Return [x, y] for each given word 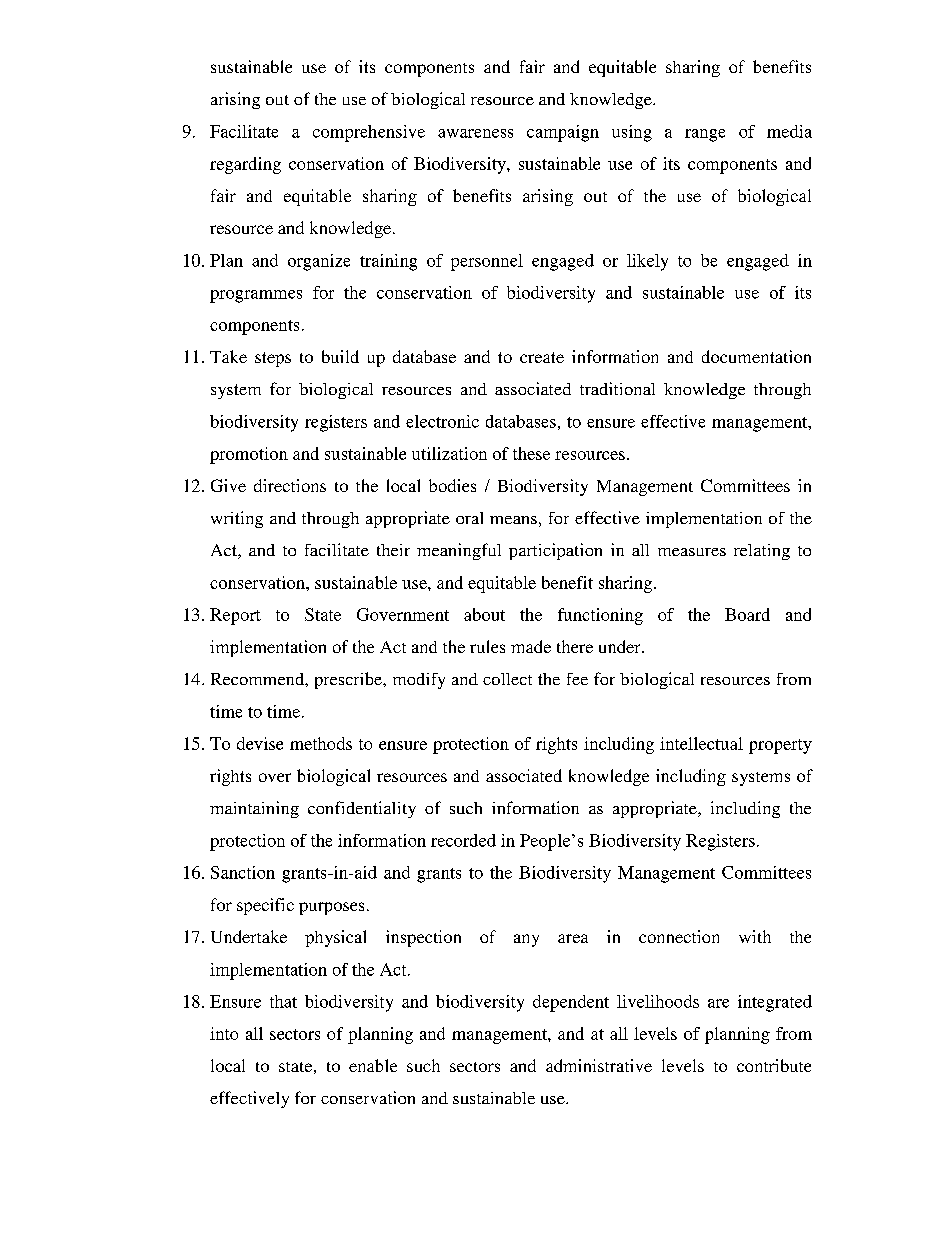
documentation [756, 356]
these [531, 453]
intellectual [701, 743]
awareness [475, 133]
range [705, 135]
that [283, 1001]
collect [507, 679]
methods [321, 743]
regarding [245, 165]
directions [290, 485]
